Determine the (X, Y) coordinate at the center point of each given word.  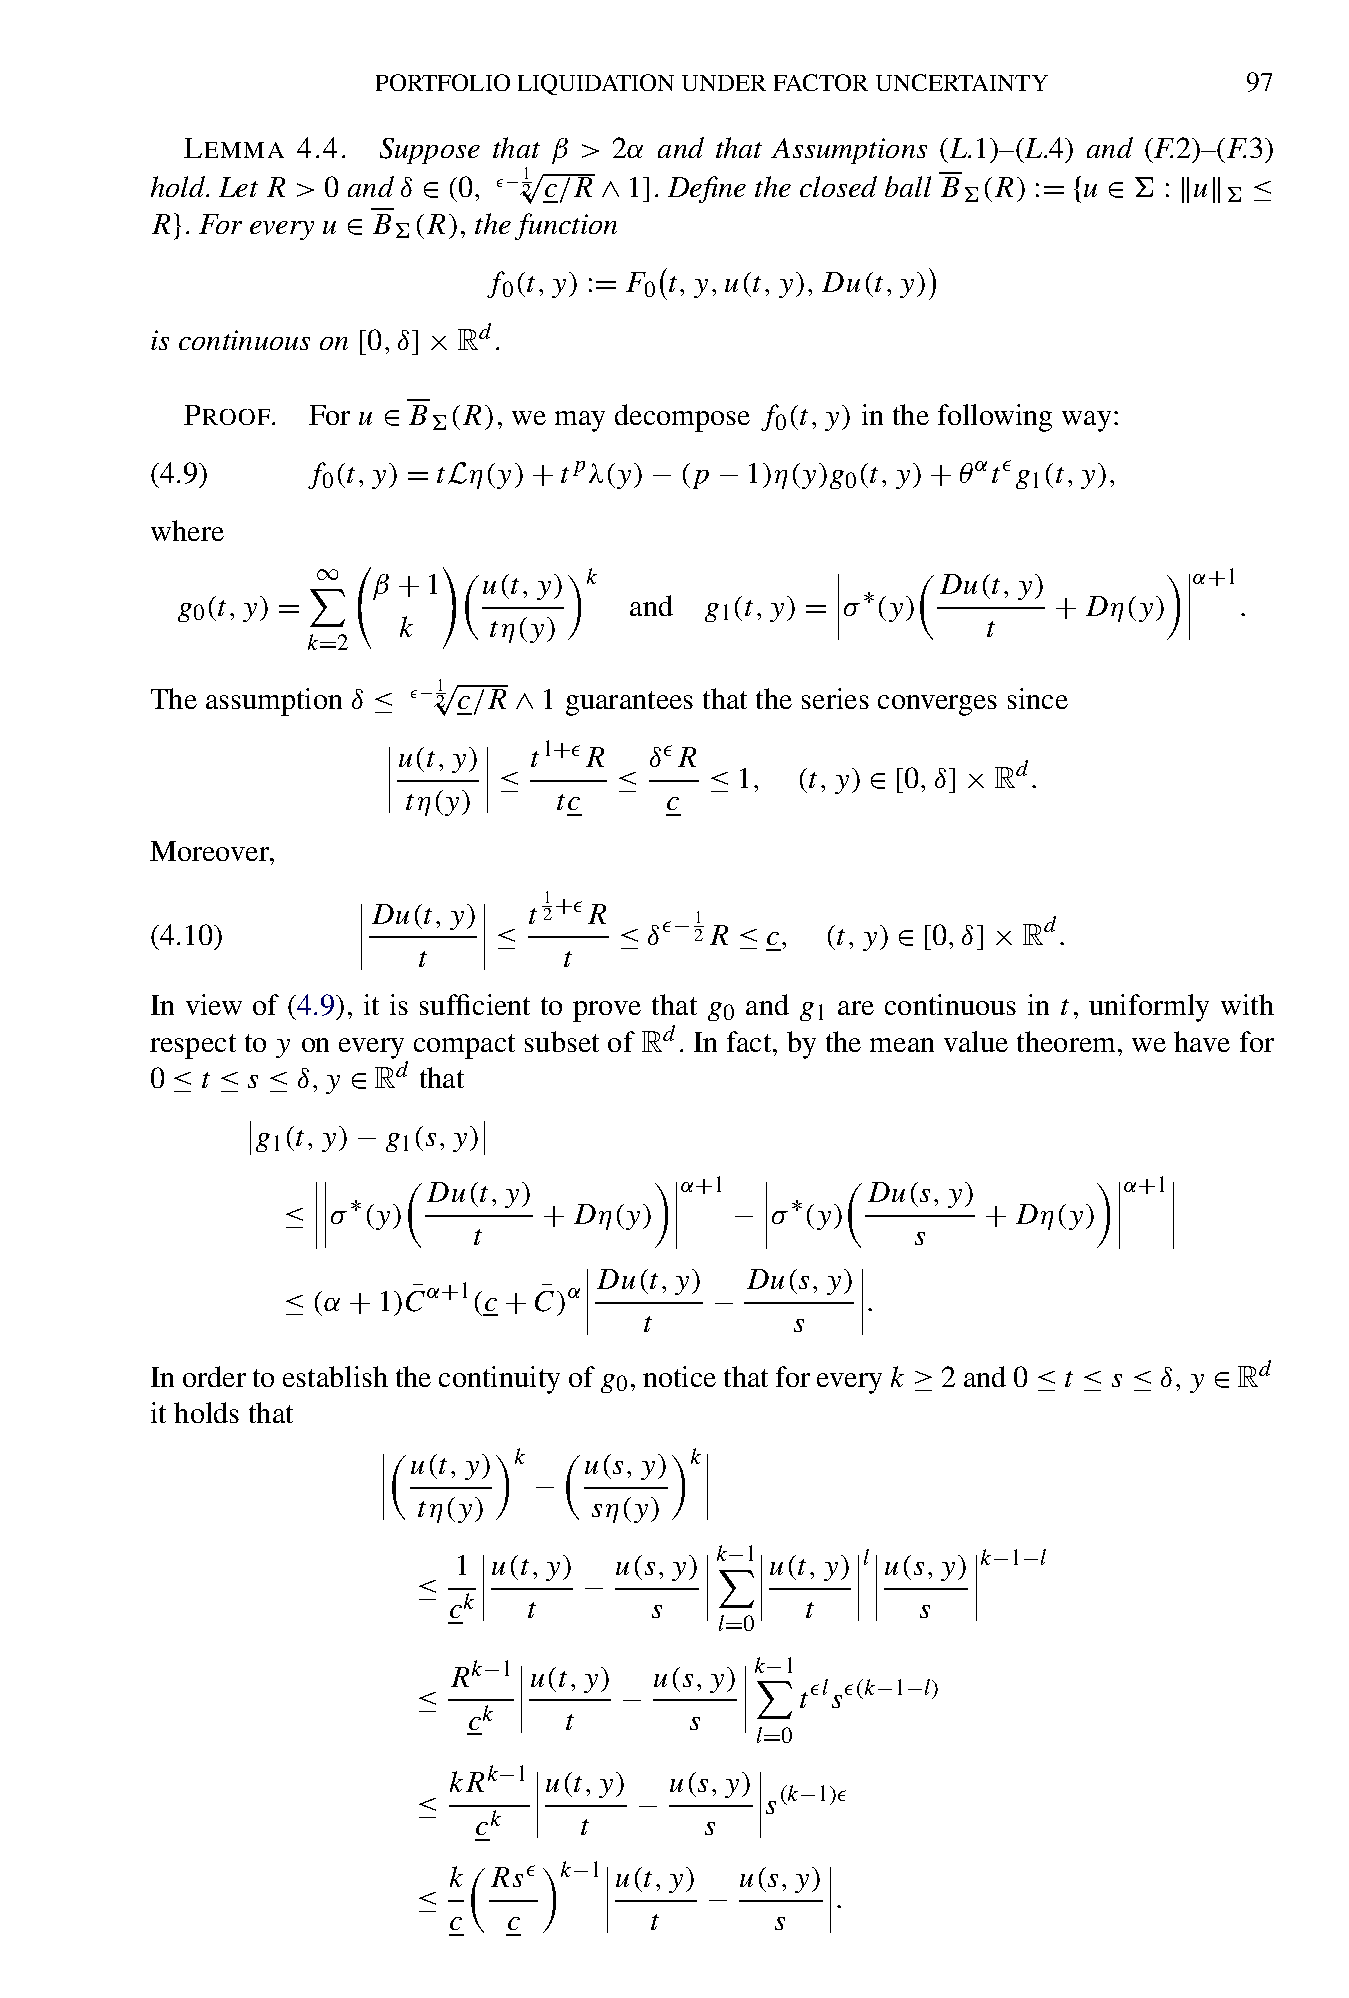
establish (335, 1376)
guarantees (629, 703)
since (1038, 698)
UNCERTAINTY (962, 82)
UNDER (724, 83)
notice (679, 1376)
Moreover (210, 851)
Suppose (430, 151)
